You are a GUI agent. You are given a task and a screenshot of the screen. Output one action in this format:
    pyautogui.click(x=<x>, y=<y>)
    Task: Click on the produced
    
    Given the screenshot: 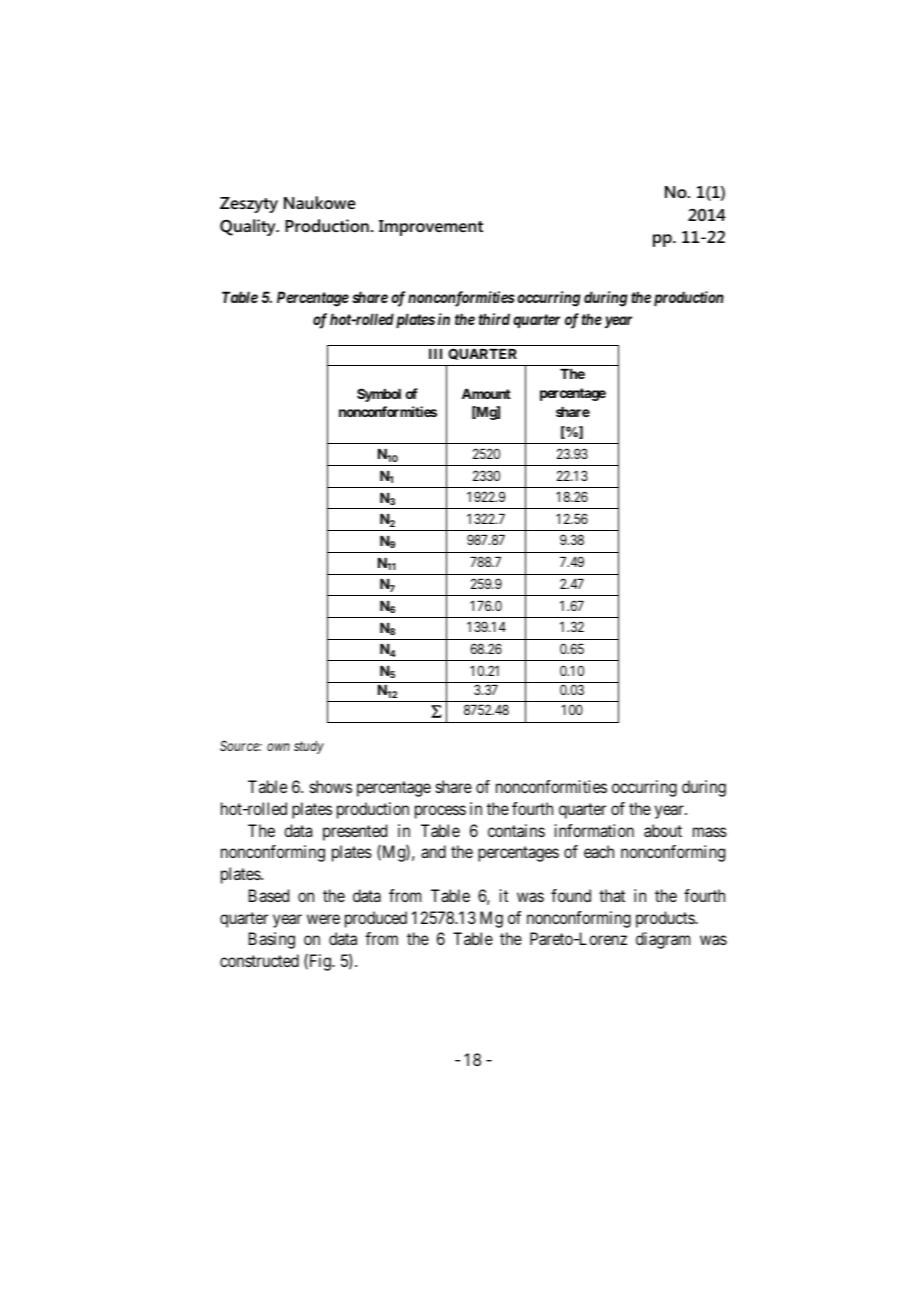 What is the action you would take?
    pyautogui.click(x=376, y=919)
